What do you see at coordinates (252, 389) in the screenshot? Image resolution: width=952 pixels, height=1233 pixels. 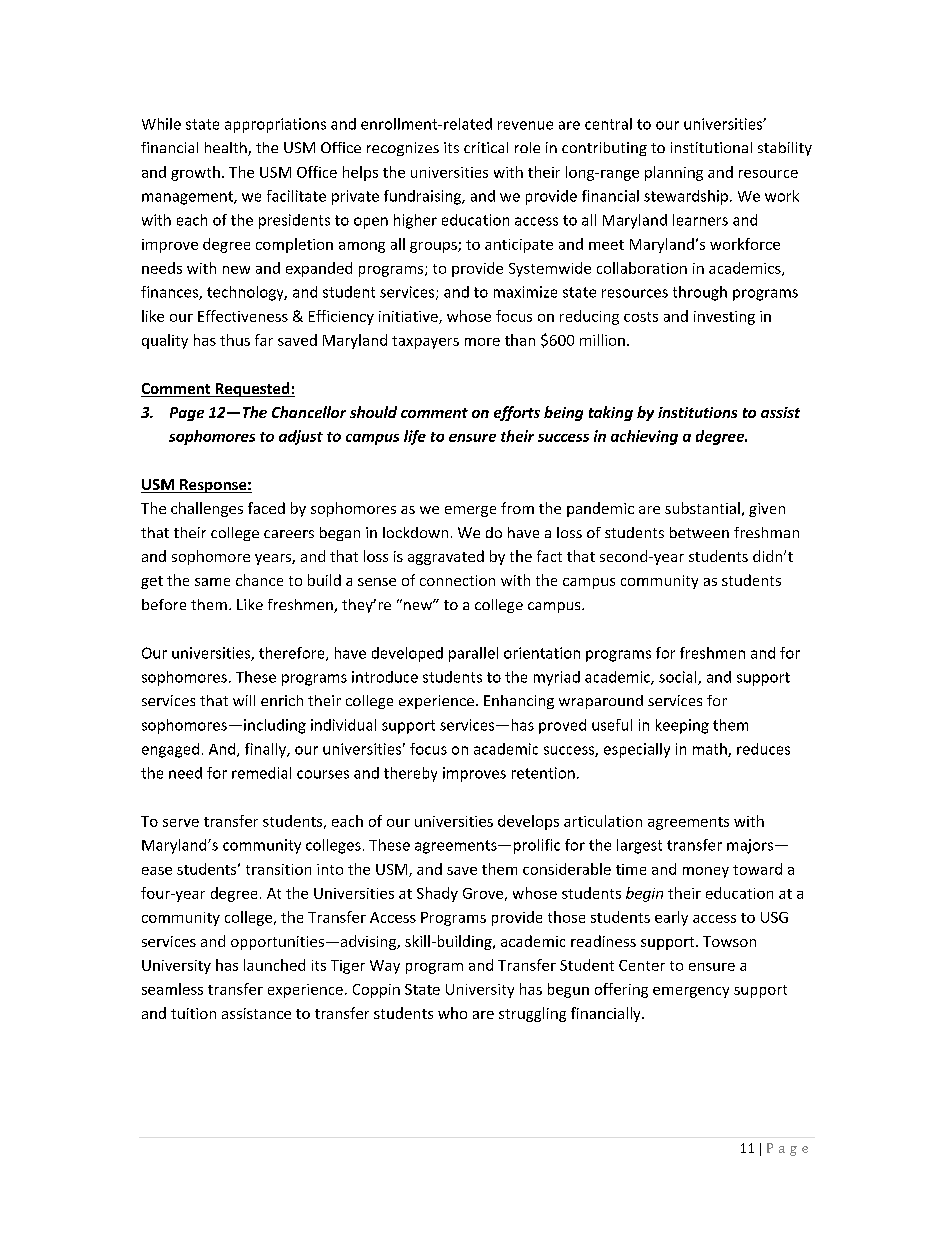 I see `Requested` at bounding box center [252, 389].
